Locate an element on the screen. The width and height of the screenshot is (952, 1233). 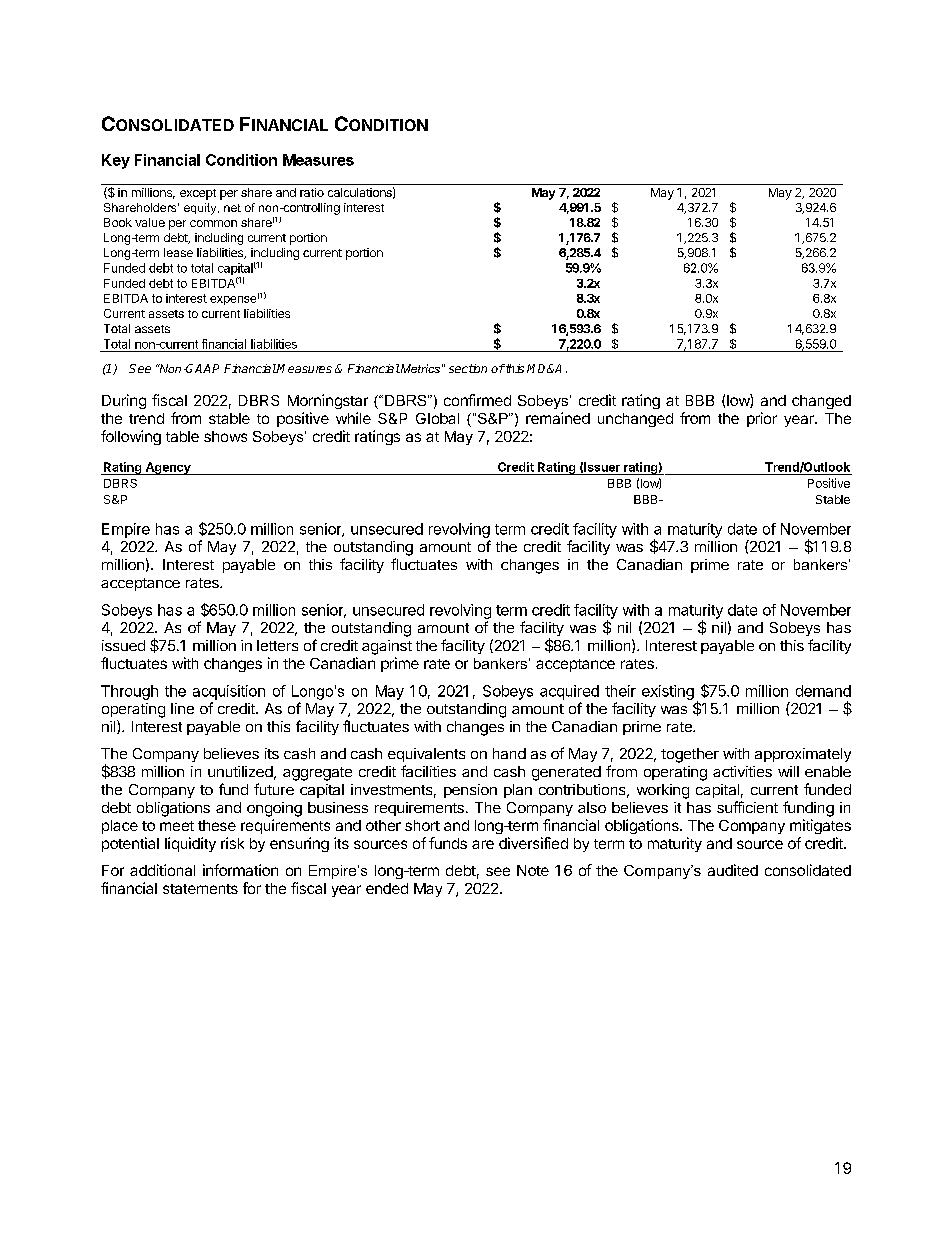
acquired is located at coordinates (569, 692).
